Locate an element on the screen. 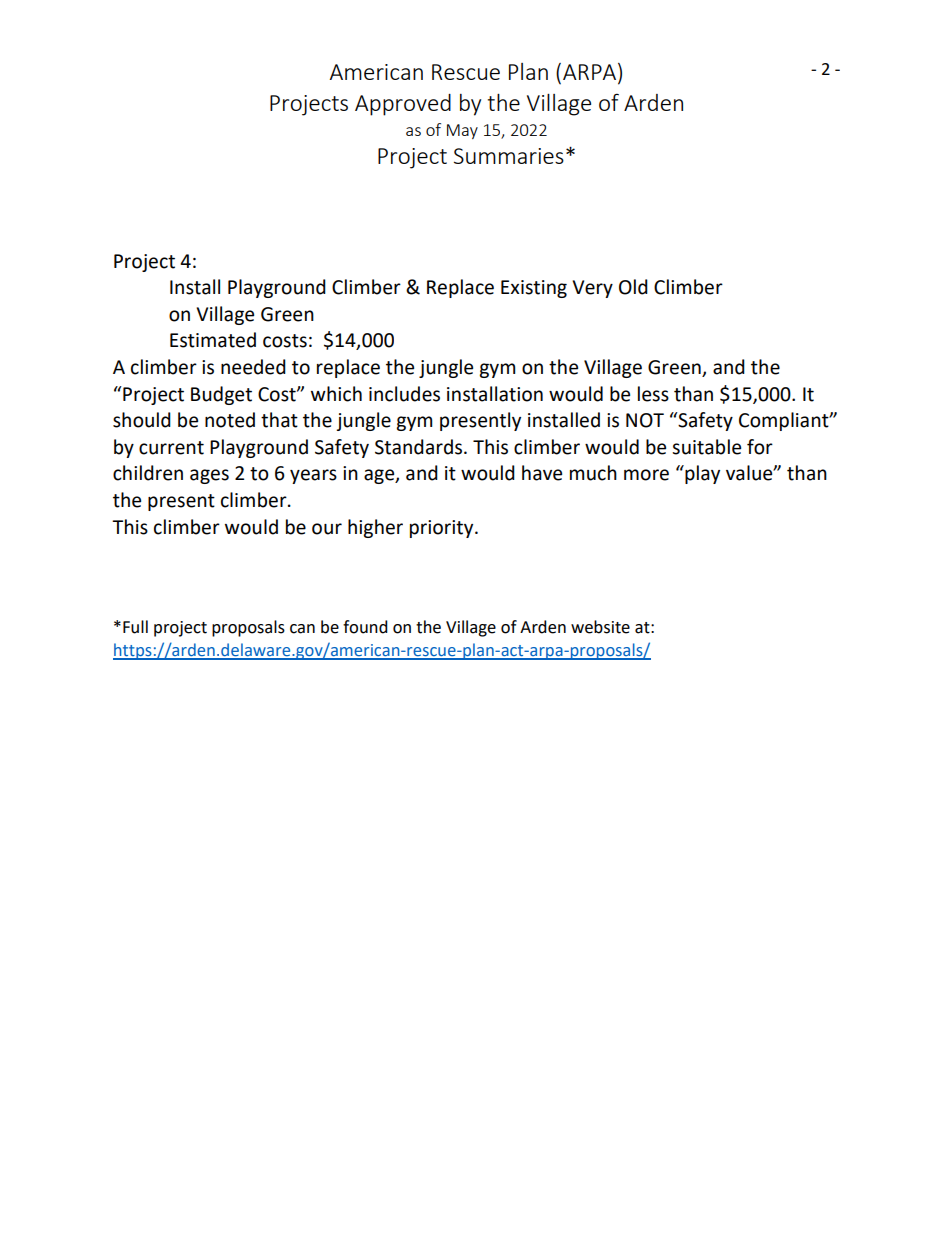 The height and width of the screenshot is (1233, 952). Approved is located at coordinates (403, 105).
